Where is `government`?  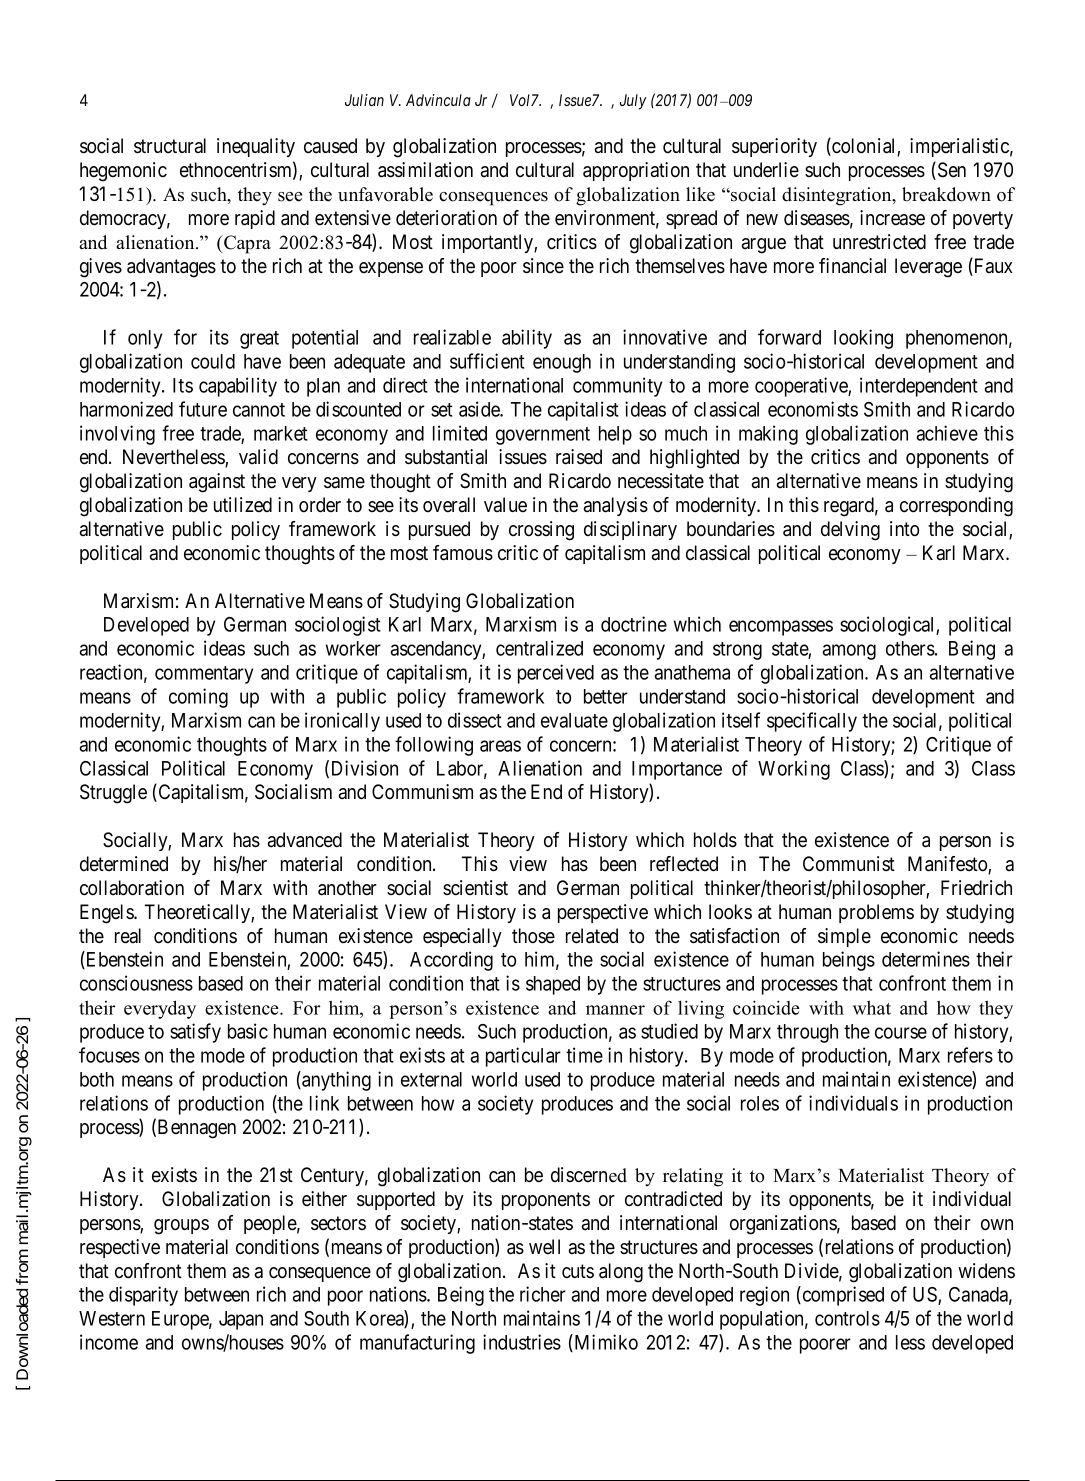
government is located at coordinates (543, 436).
